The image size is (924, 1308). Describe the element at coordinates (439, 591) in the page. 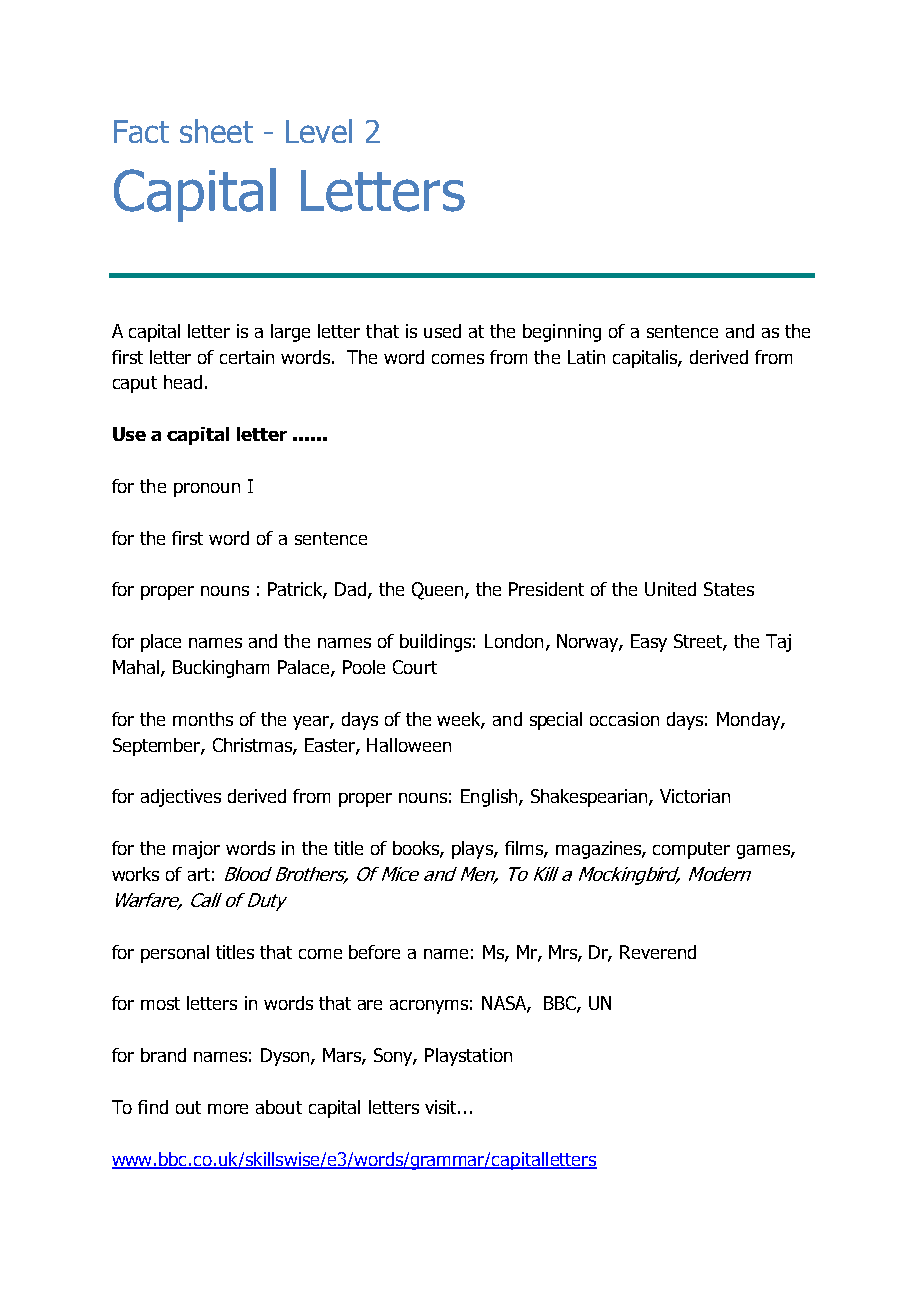

I see `Queen` at that location.
